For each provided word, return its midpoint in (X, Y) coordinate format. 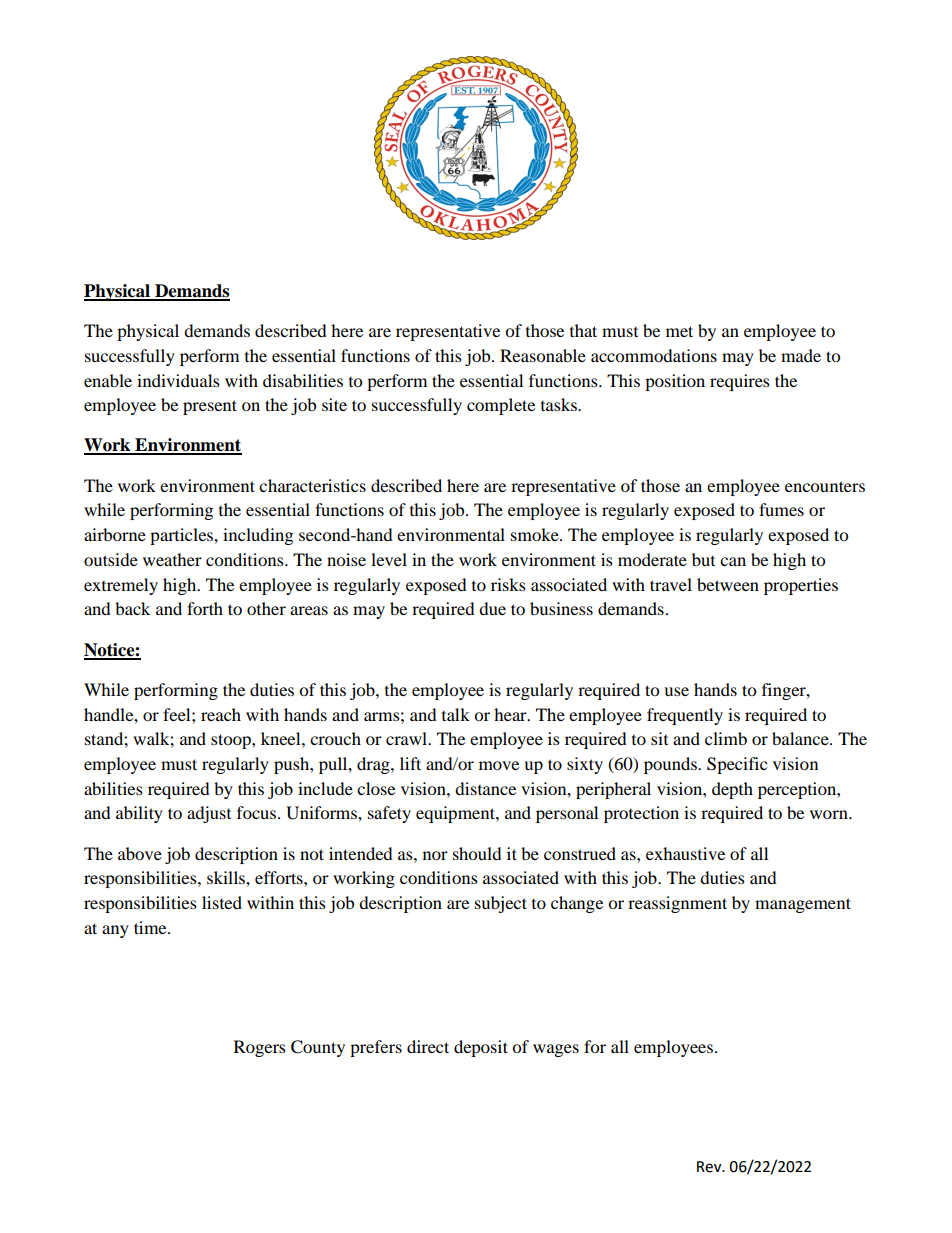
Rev (710, 1167)
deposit (481, 1048)
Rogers (260, 1048)
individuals (178, 380)
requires (740, 382)
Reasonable (543, 355)
